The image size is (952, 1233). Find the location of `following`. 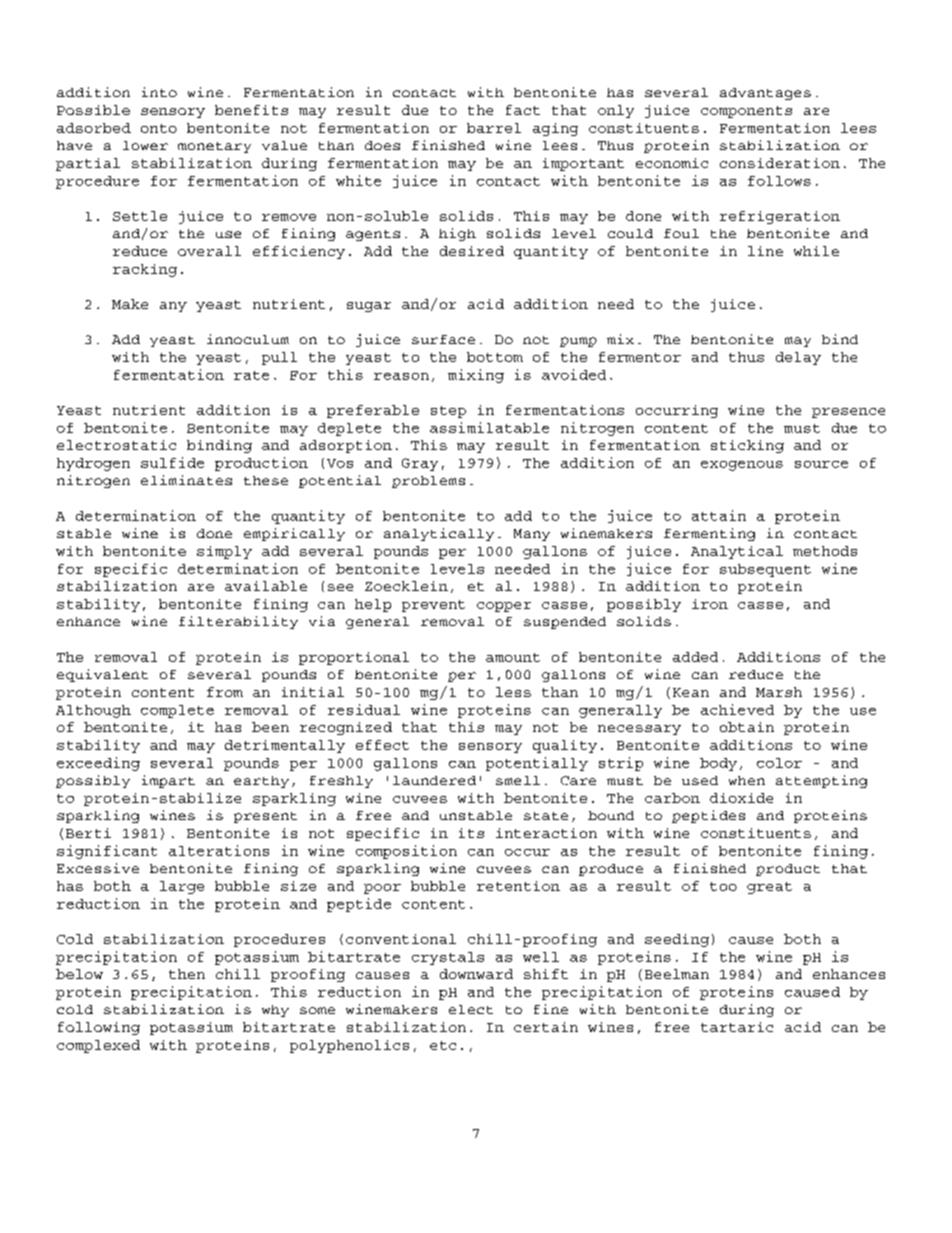

following is located at coordinates (99, 1028).
